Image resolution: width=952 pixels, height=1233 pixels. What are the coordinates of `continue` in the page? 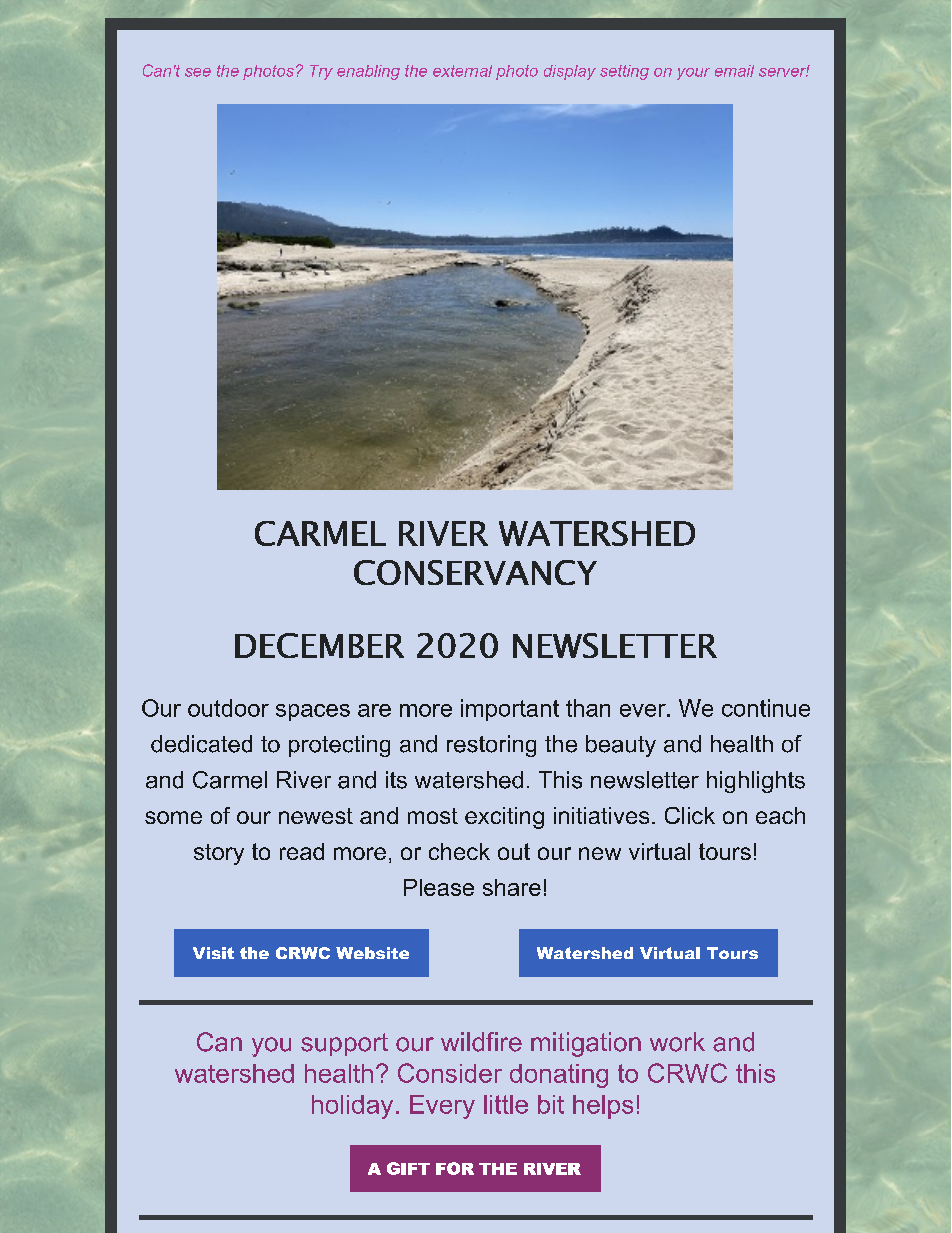 It's located at (766, 708).
